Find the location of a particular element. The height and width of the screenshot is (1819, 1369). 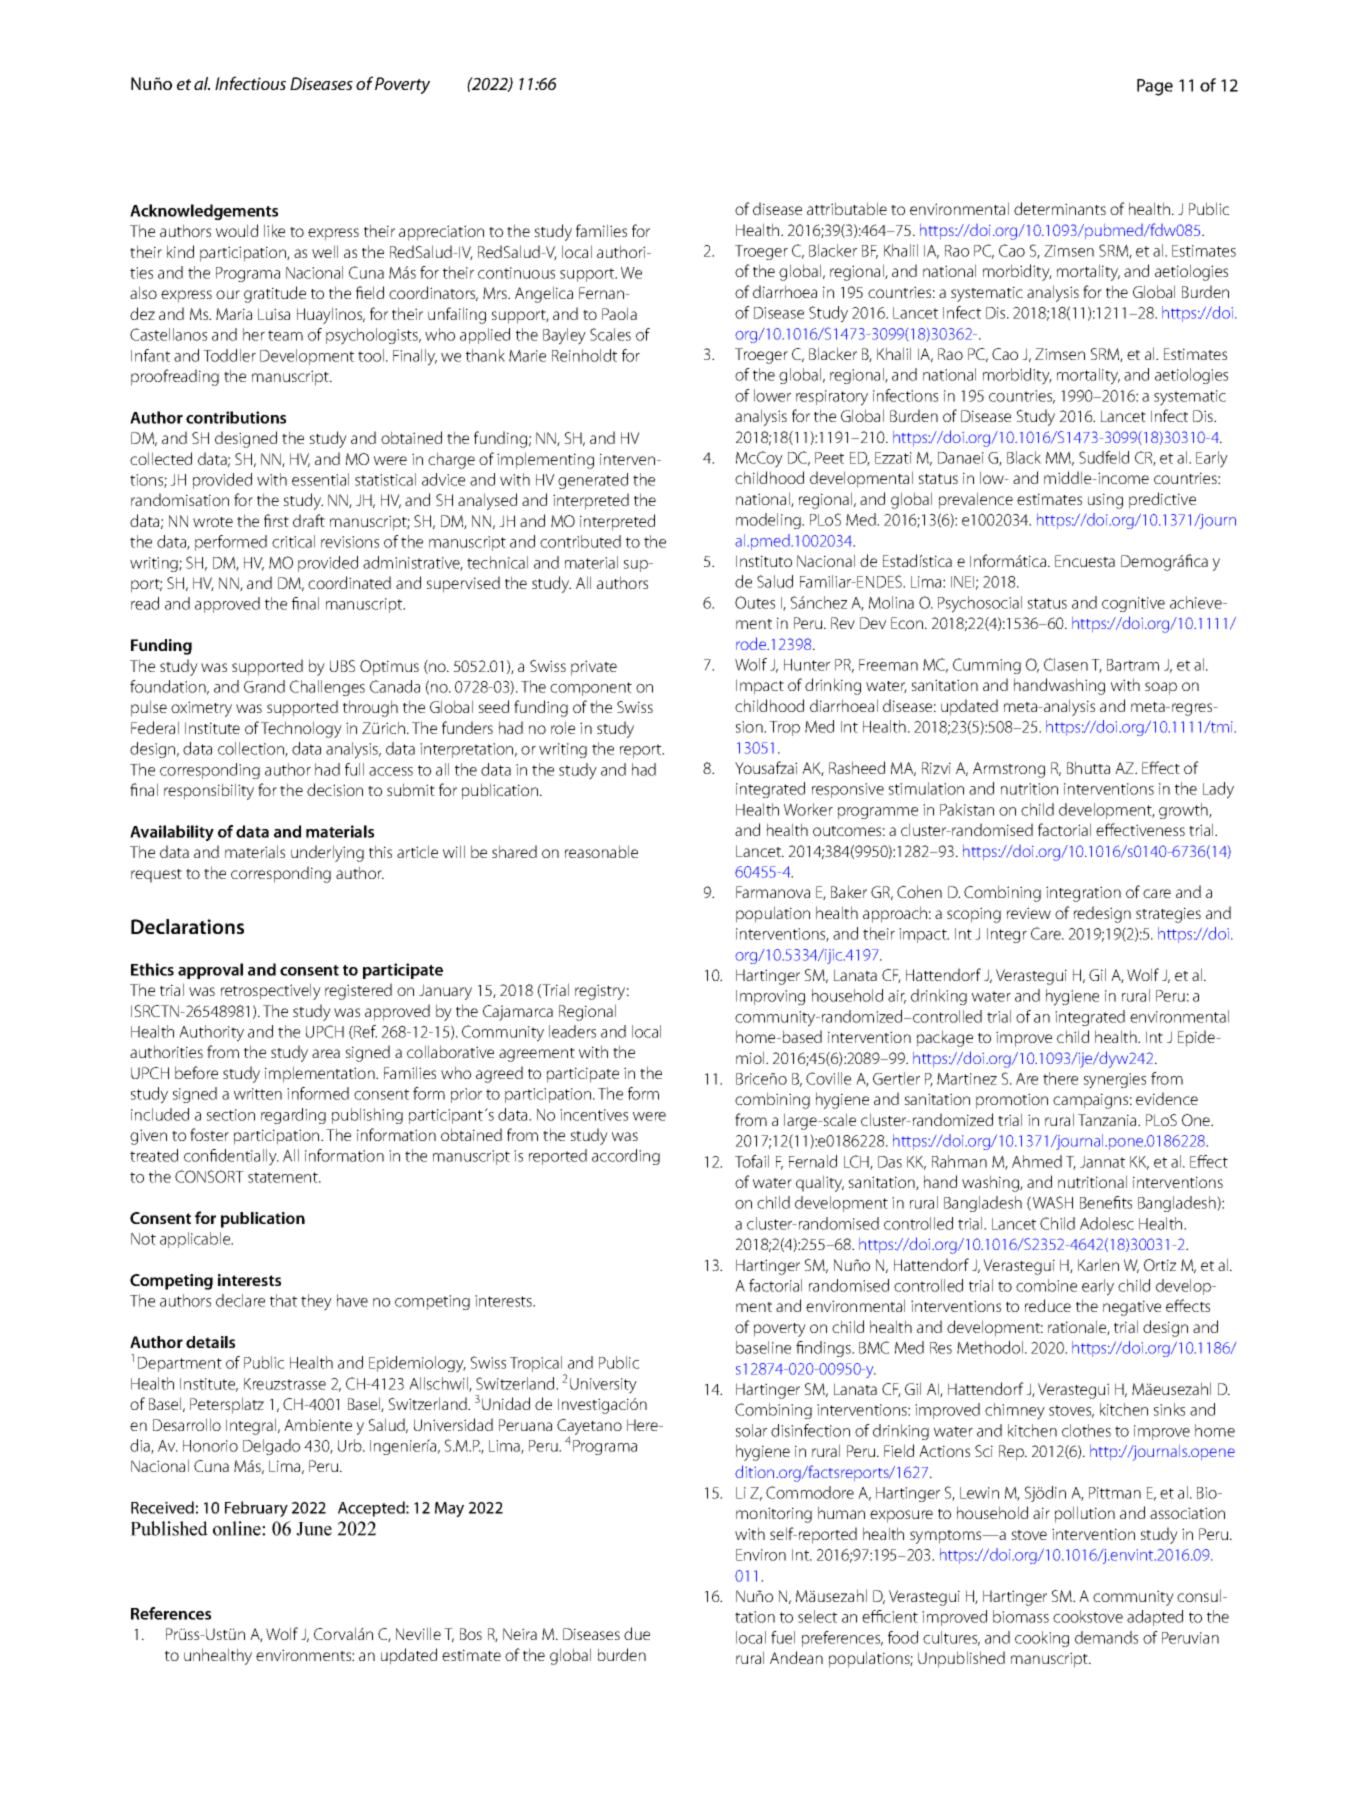

Page is located at coordinates (1155, 87).
